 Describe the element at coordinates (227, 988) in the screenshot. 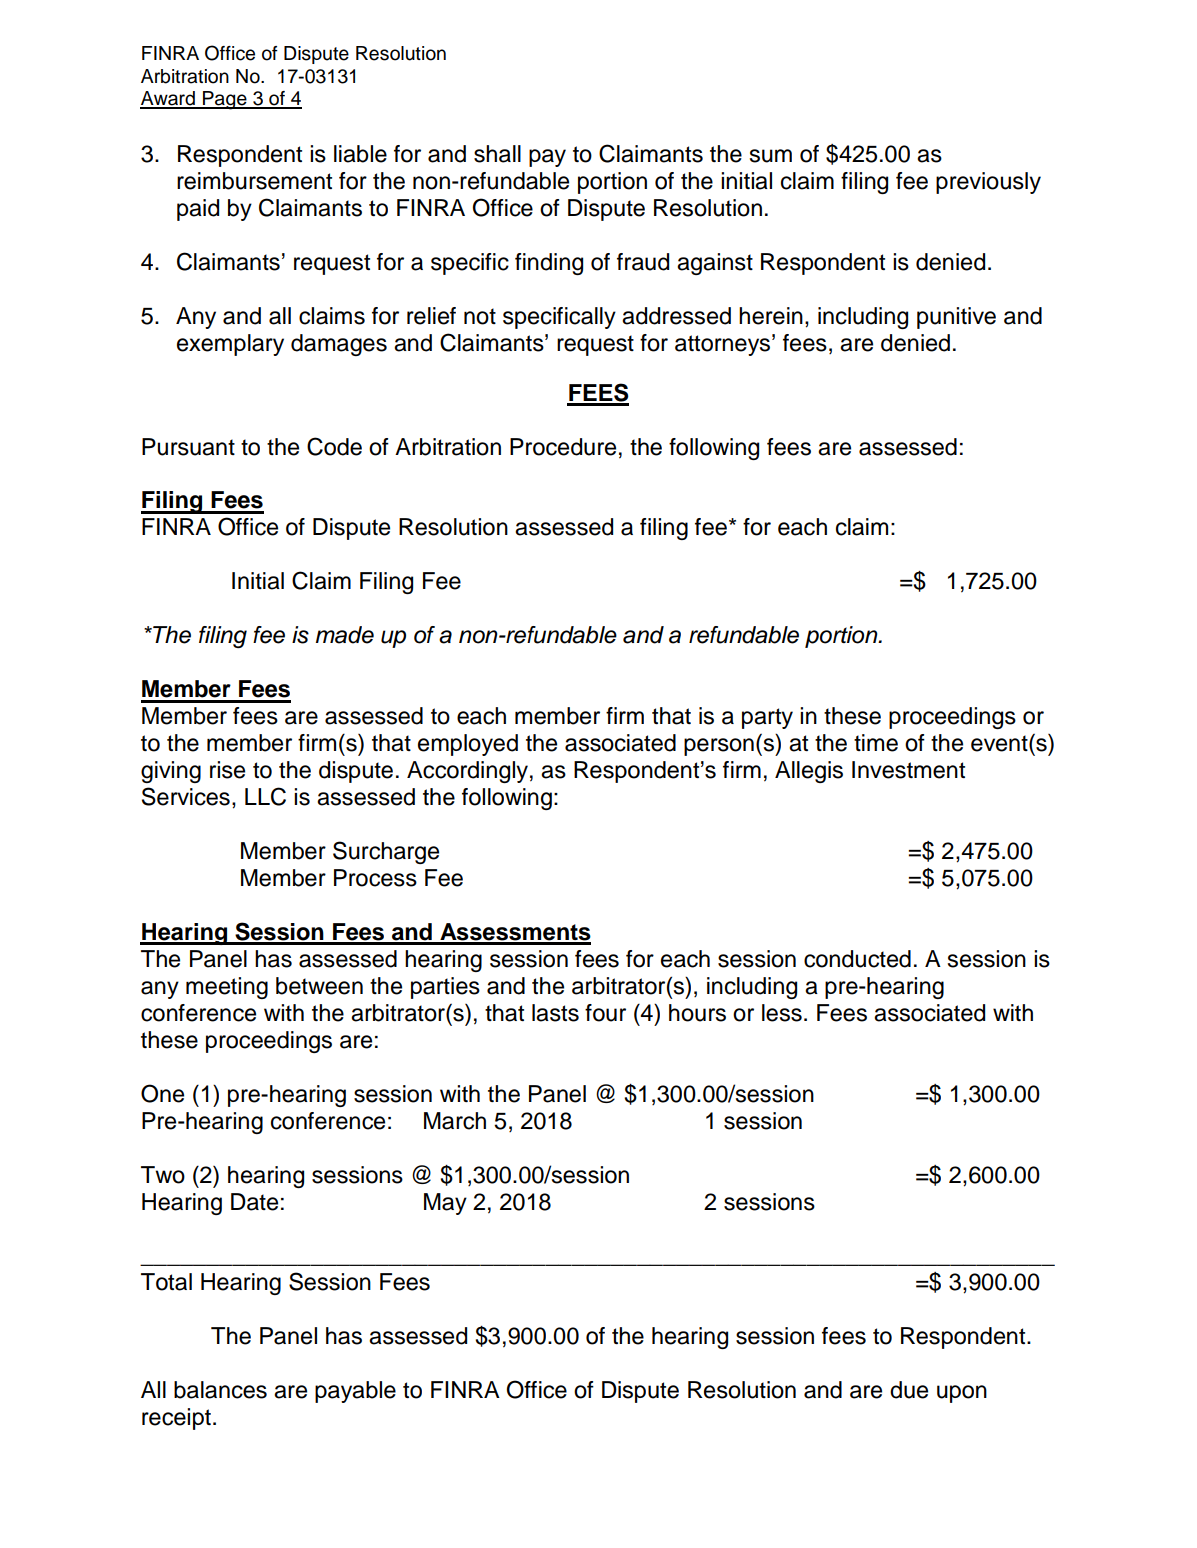

I see `meeting` at that location.
